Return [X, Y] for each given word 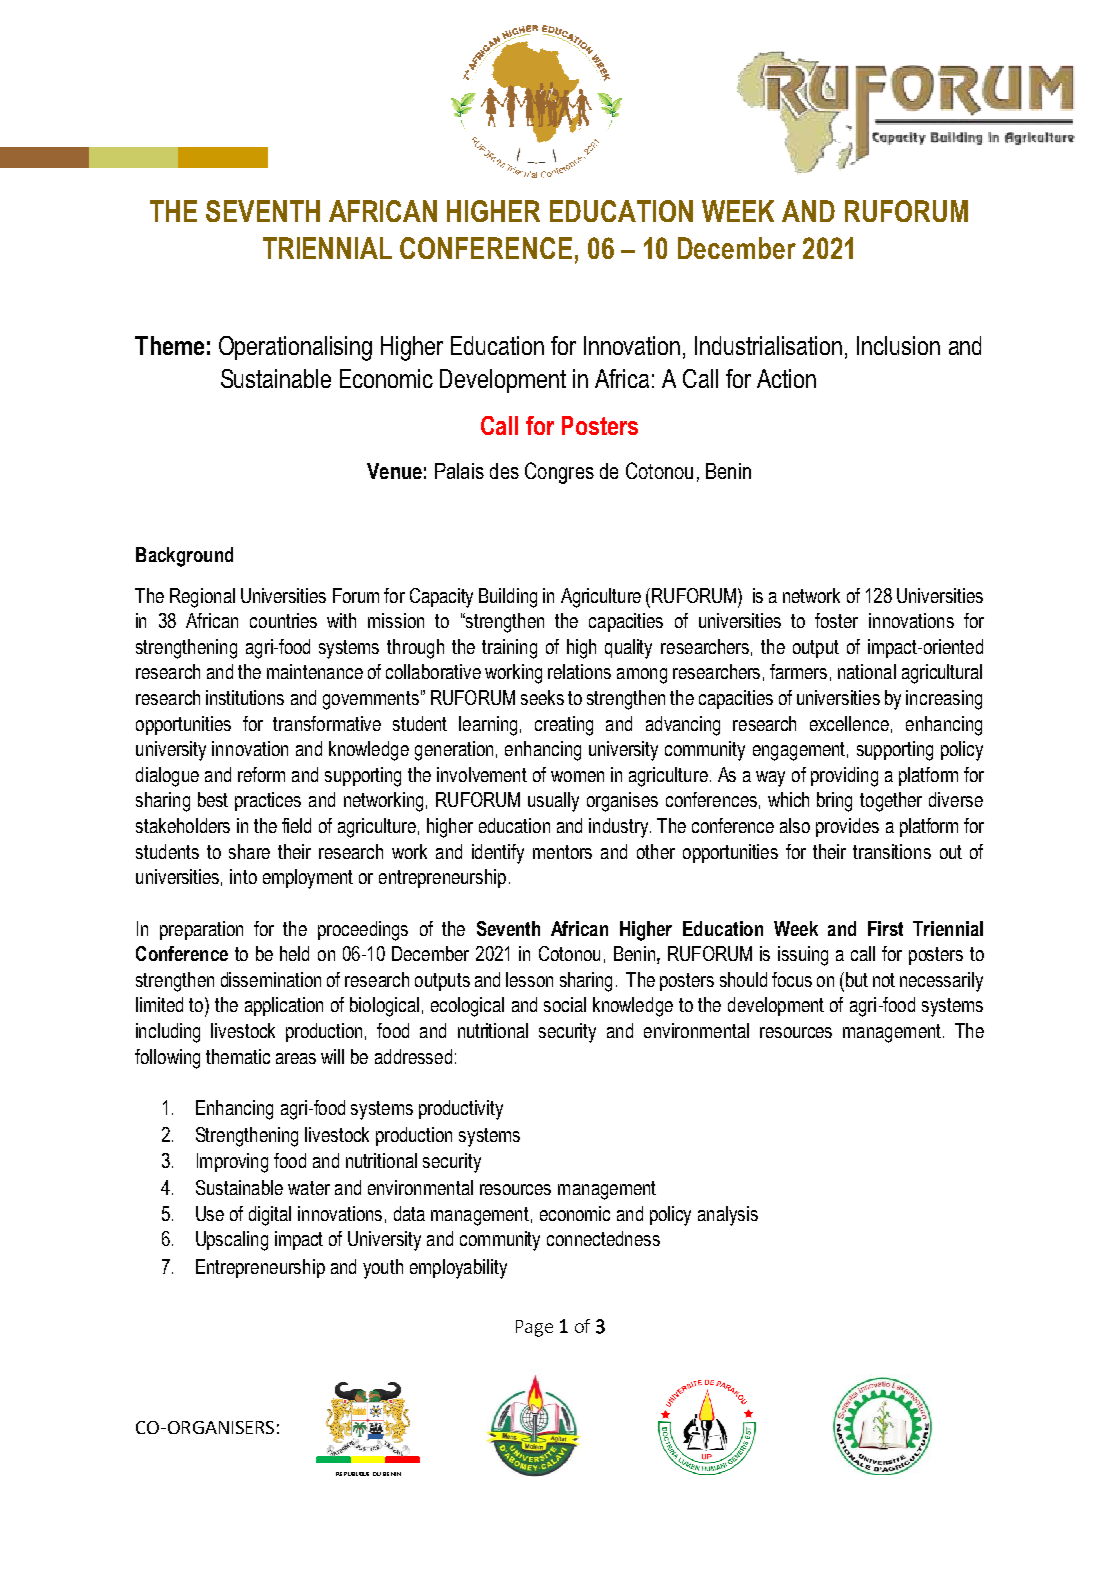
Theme [169, 345]
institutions [245, 697]
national [867, 671]
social [565, 1004]
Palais [459, 471]
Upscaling [232, 1241]
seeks [542, 697]
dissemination [271, 979]
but [855, 979]
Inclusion [898, 345]
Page [534, 1328]
